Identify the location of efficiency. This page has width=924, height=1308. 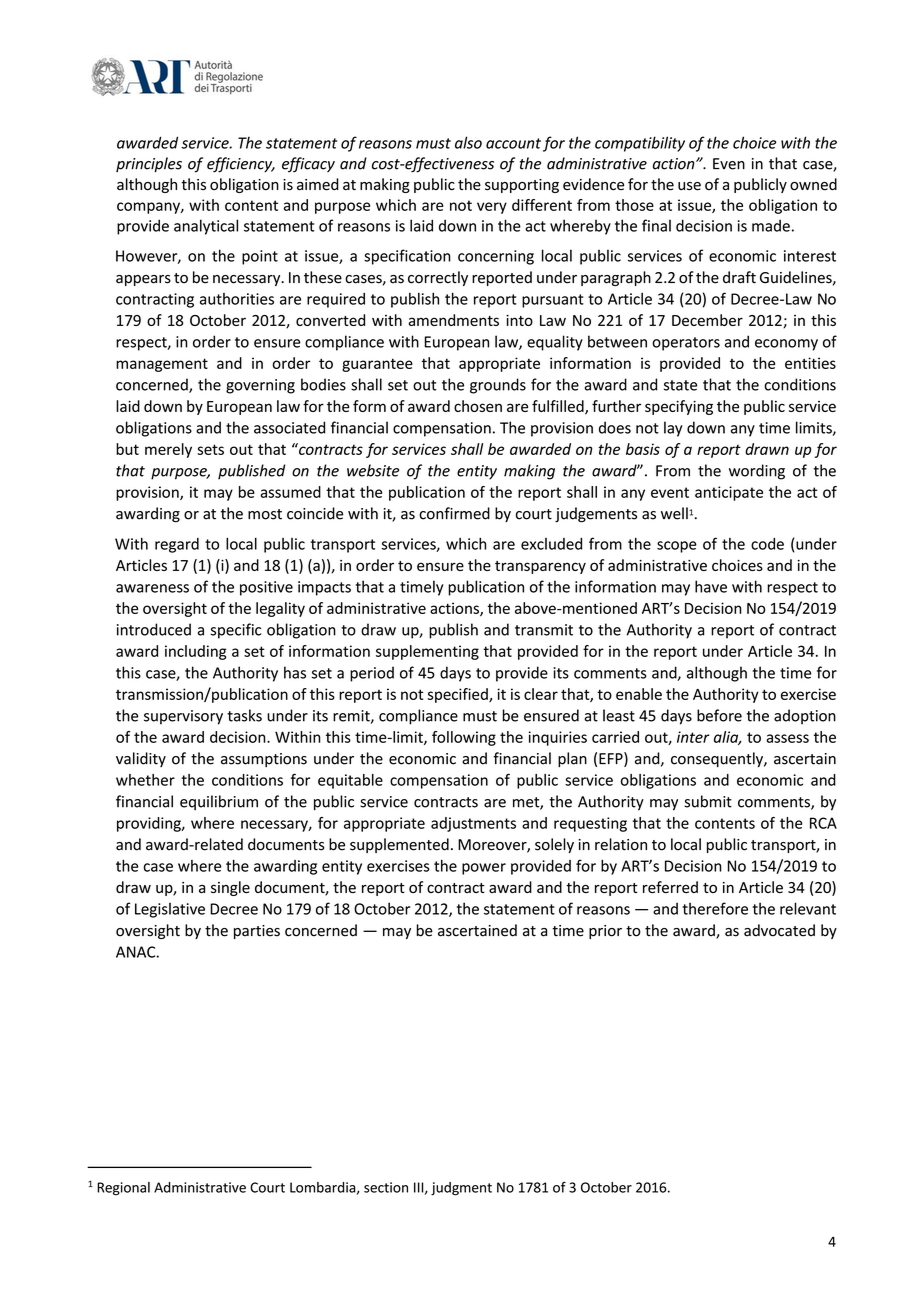
(241, 165).
